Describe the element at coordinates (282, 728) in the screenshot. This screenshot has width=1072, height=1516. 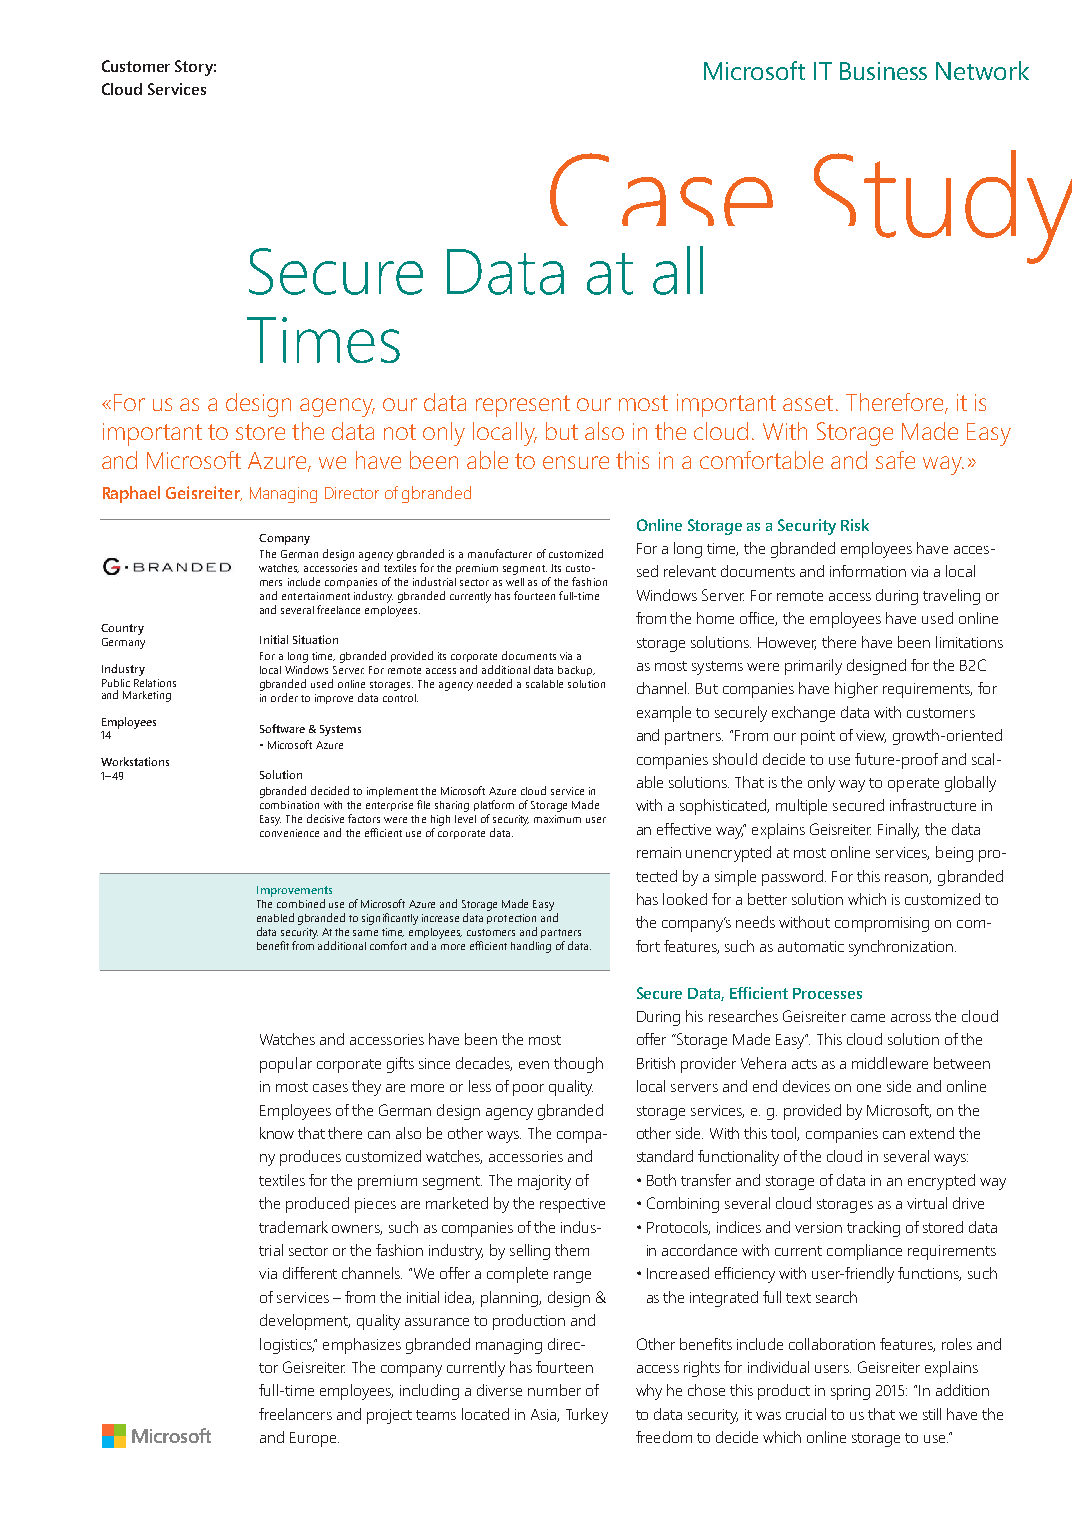
I see `Software` at that location.
